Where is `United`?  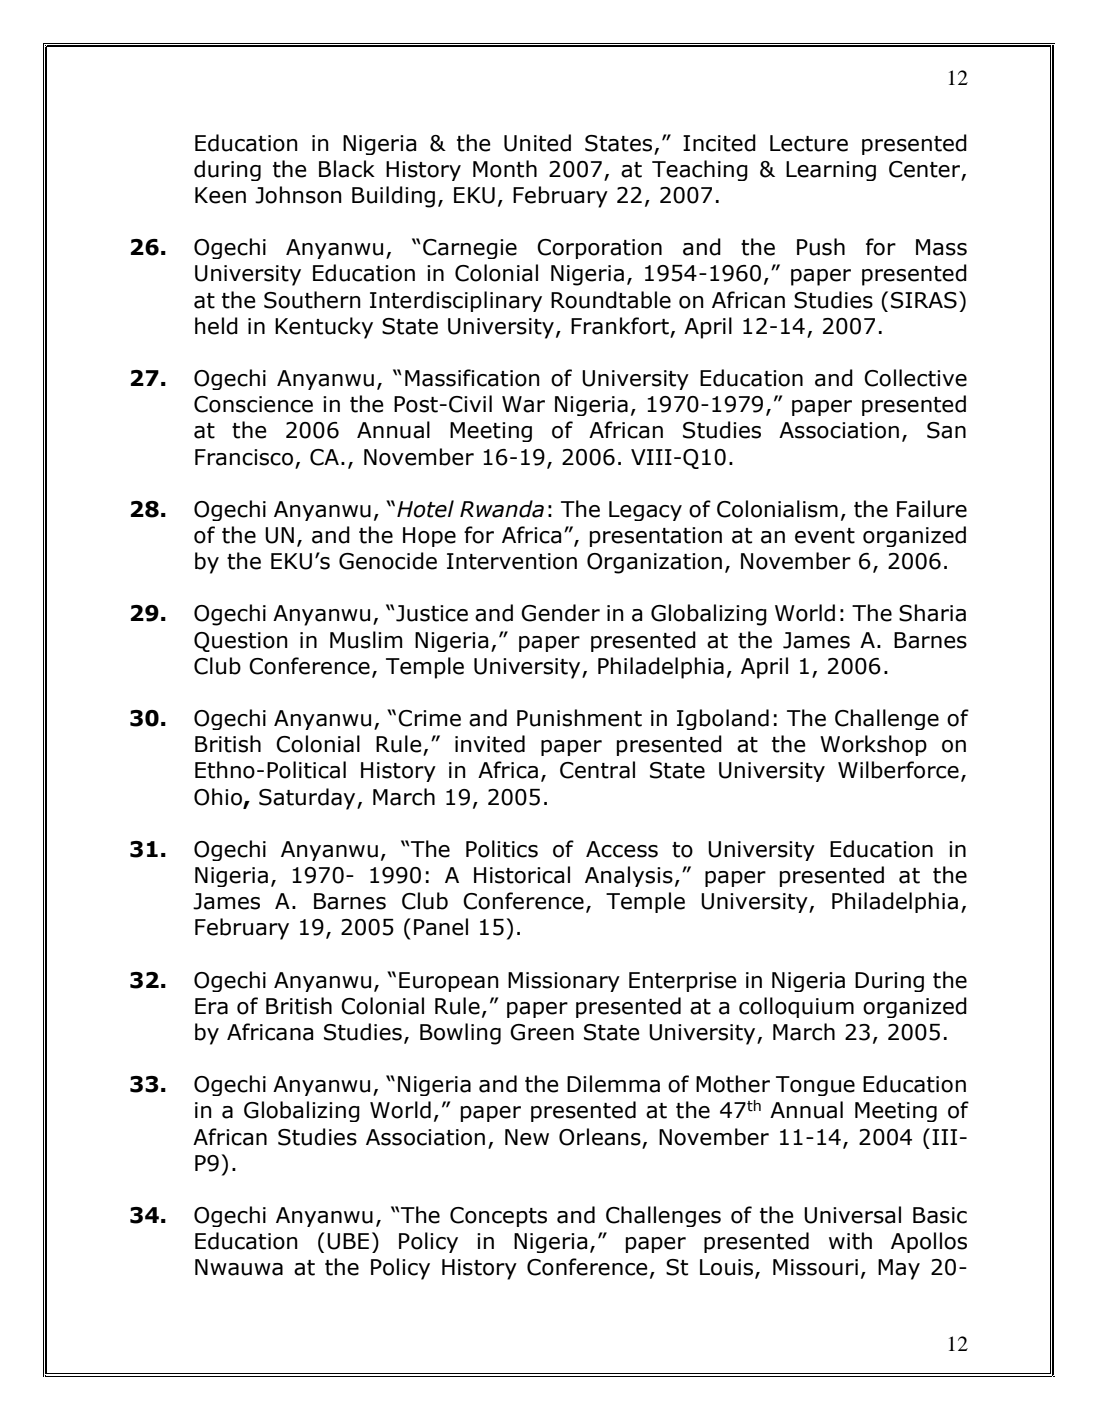 United is located at coordinates (537, 143).
